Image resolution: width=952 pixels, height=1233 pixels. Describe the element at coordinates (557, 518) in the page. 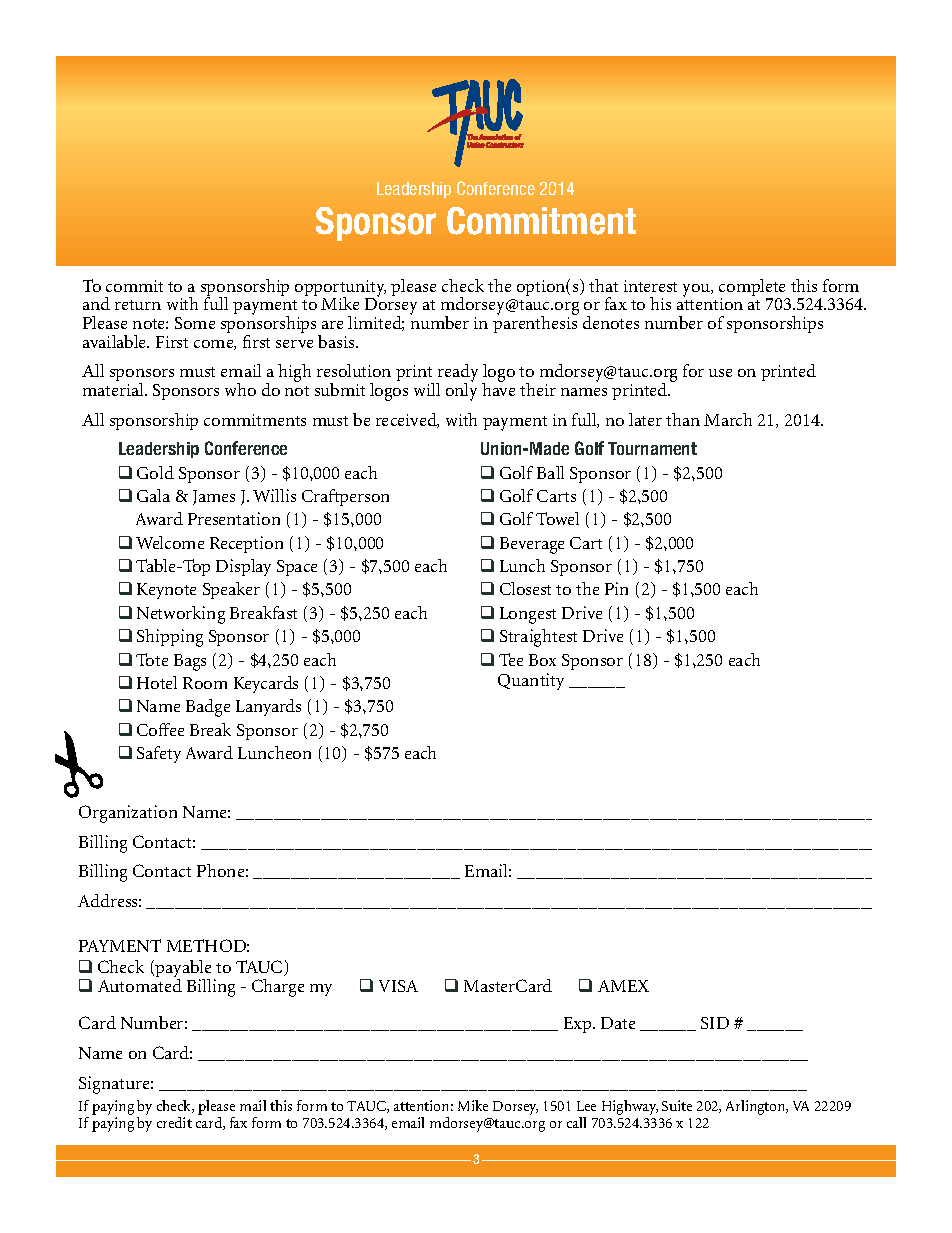

I see `Towel` at that location.
